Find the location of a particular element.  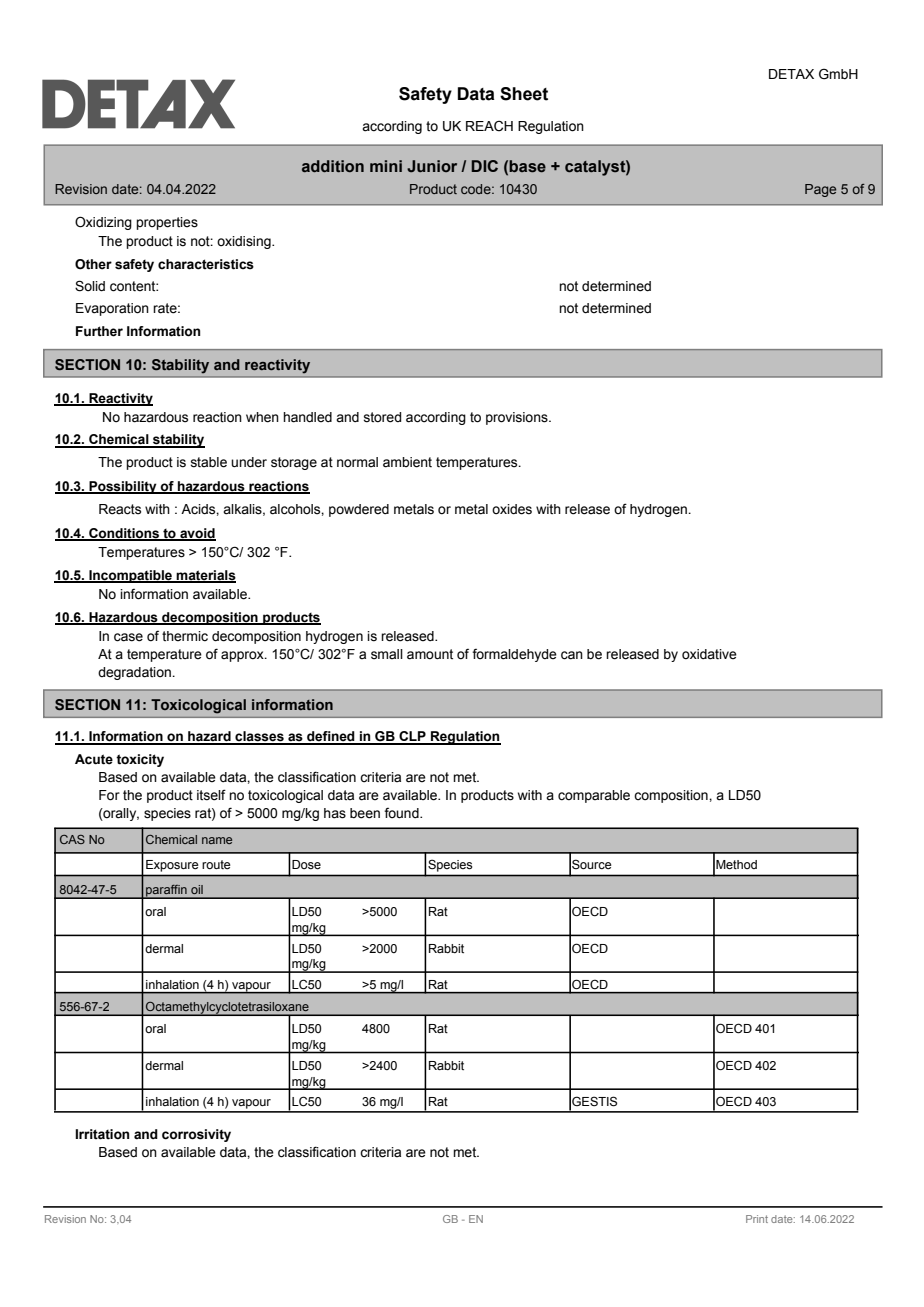

name is located at coordinates (217, 840).
